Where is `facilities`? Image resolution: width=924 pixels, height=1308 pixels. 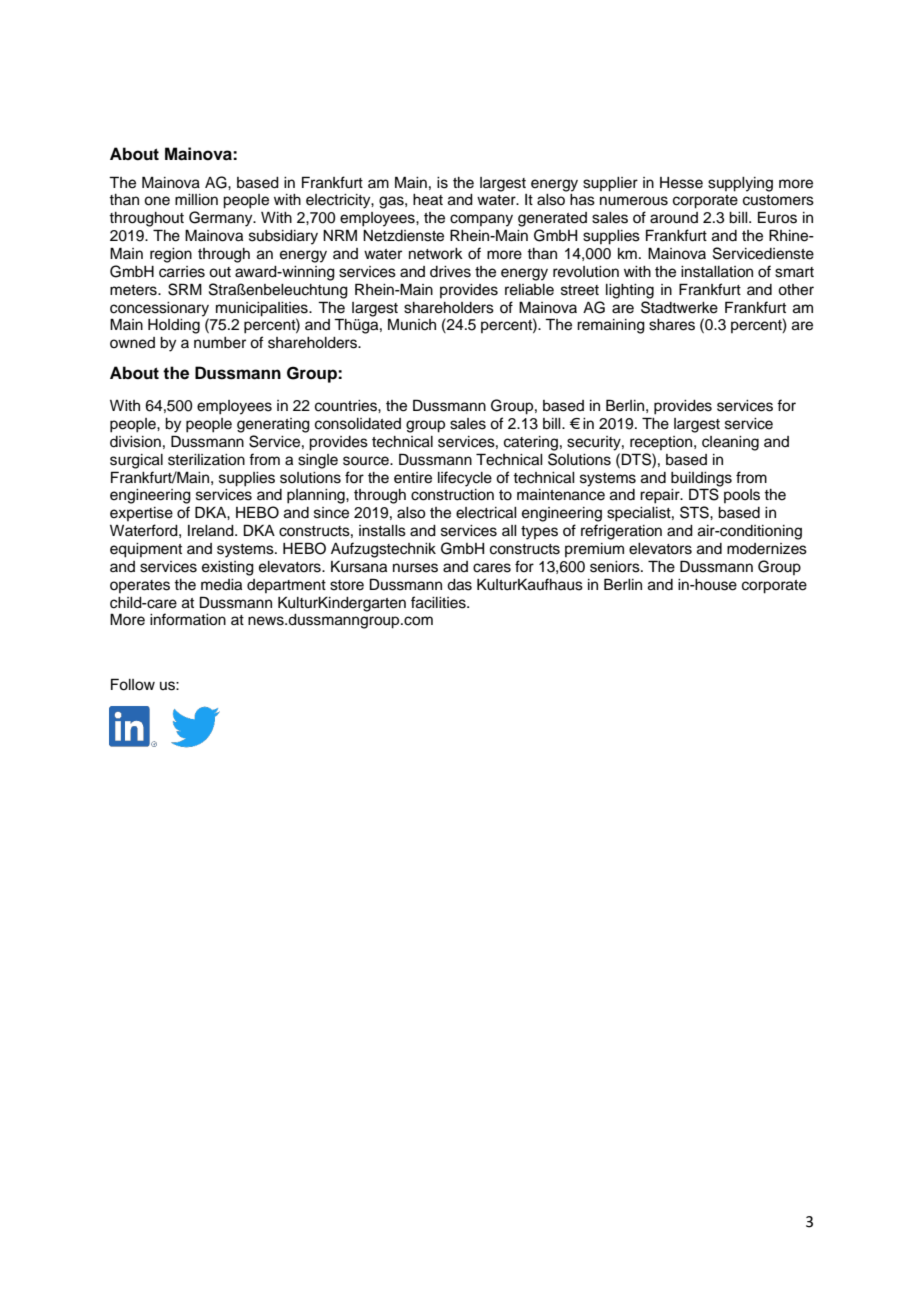 facilities is located at coordinates (439, 602).
